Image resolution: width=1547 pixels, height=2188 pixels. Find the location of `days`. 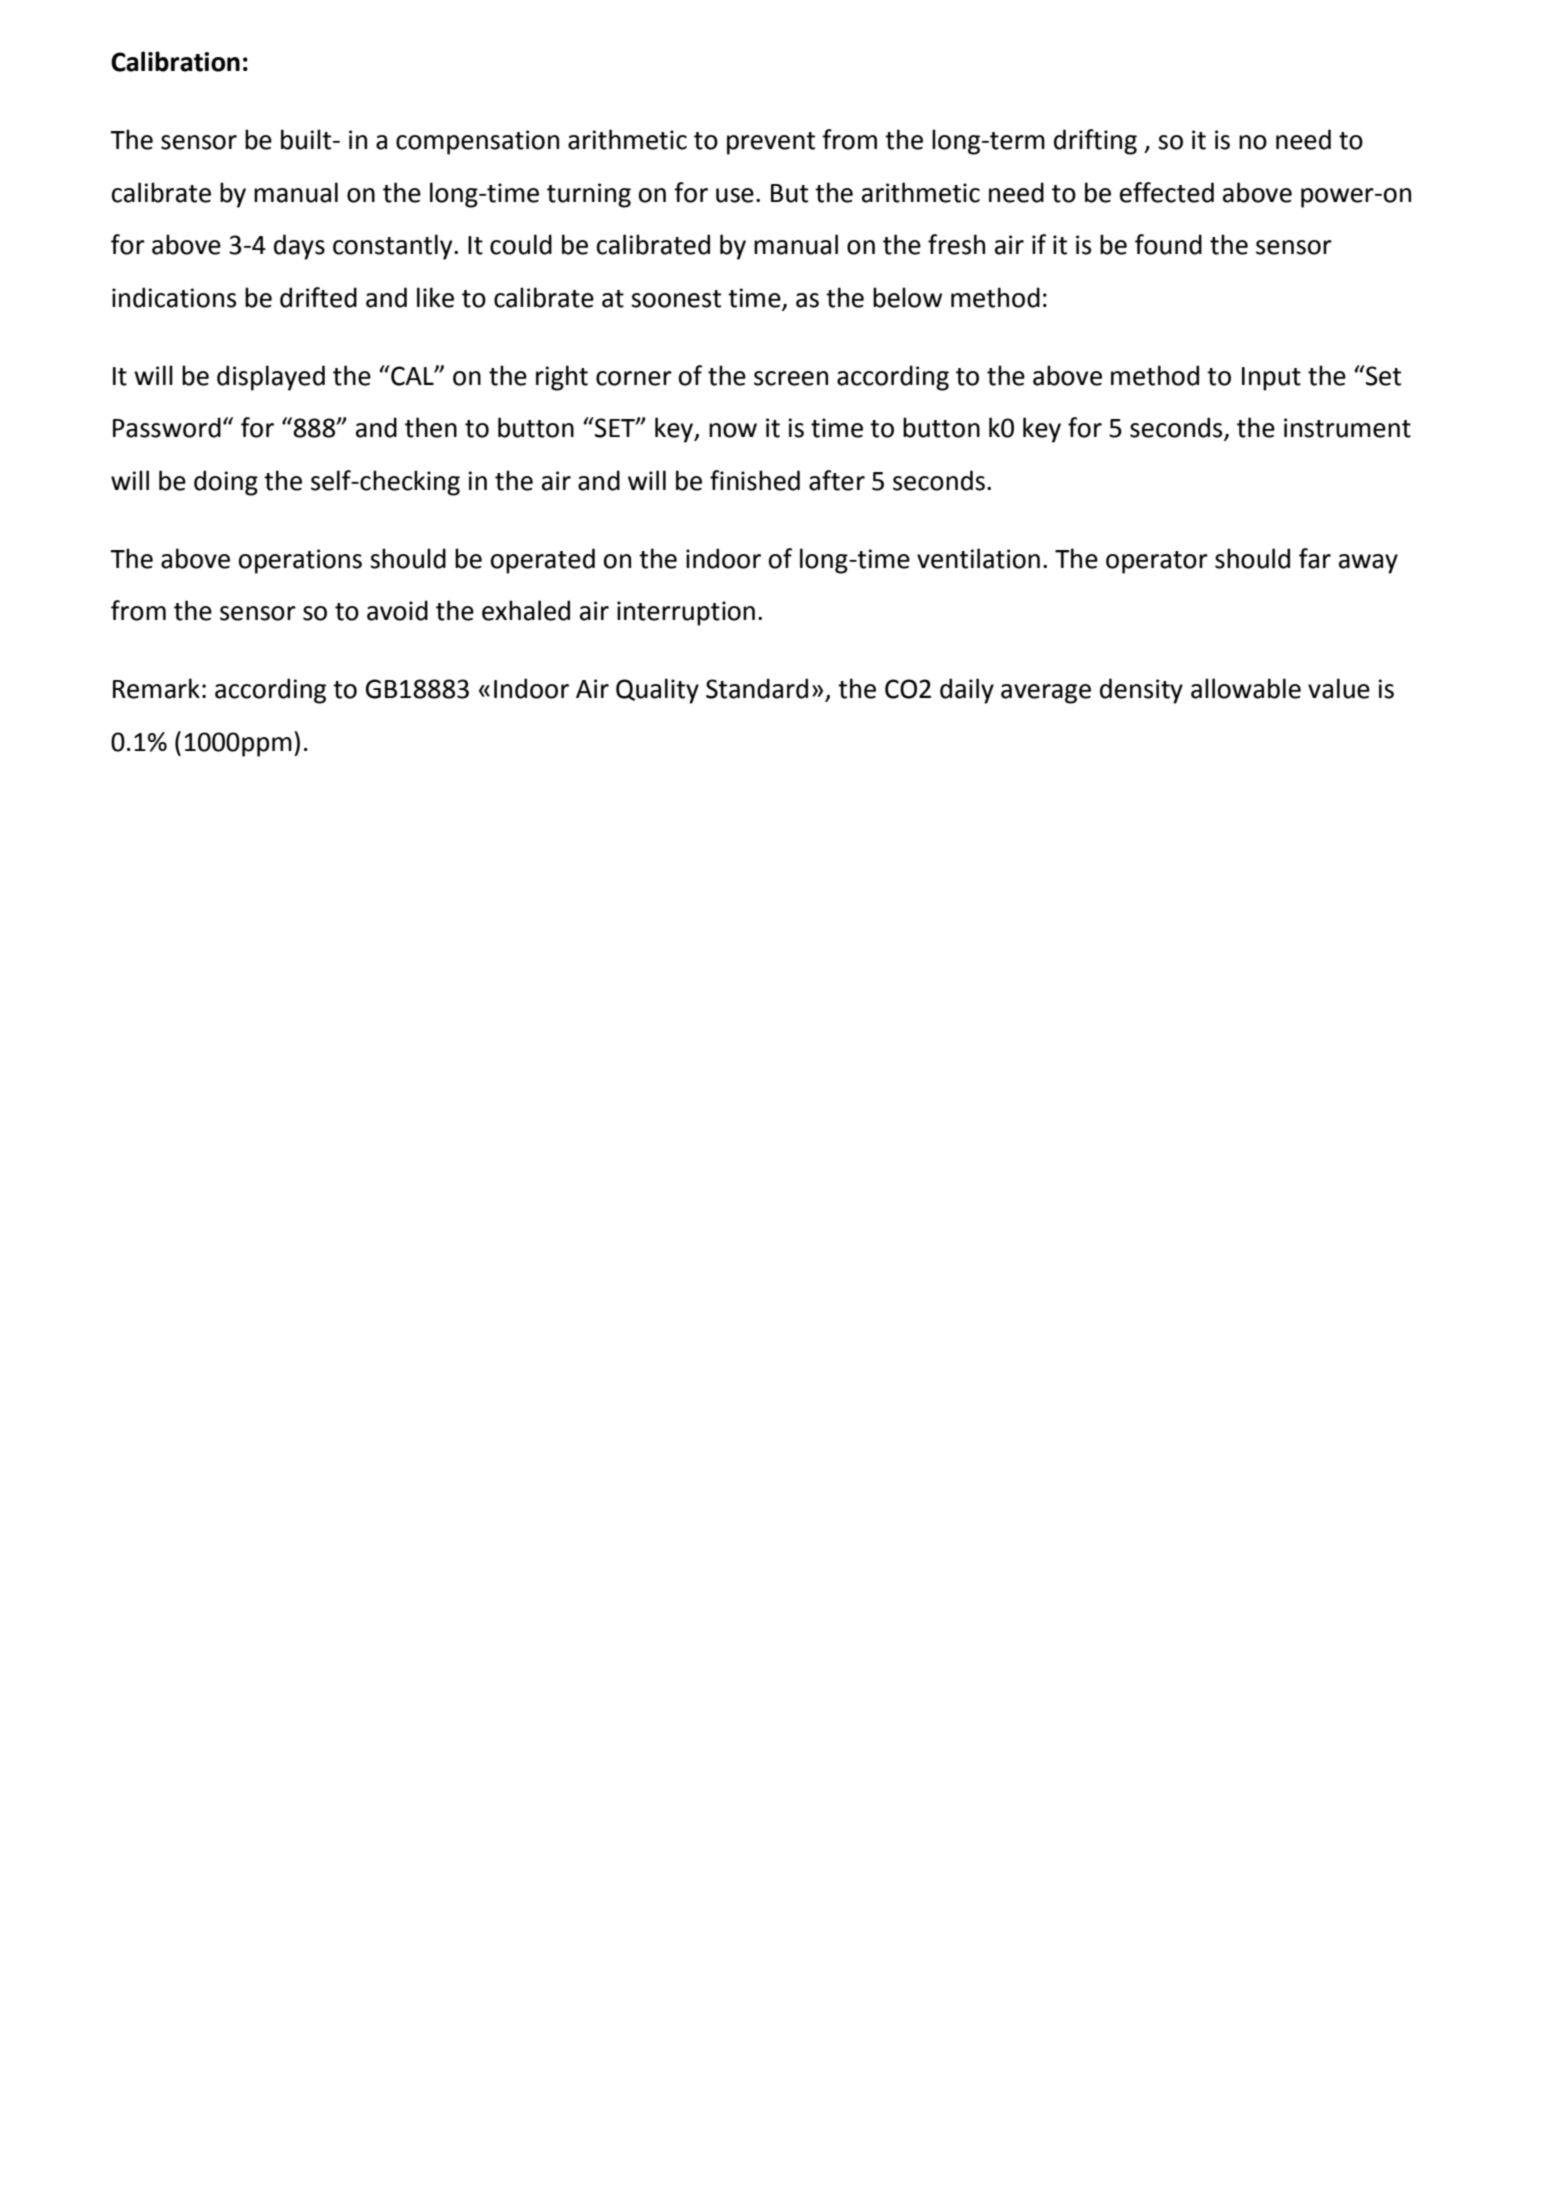

days is located at coordinates (299, 247).
